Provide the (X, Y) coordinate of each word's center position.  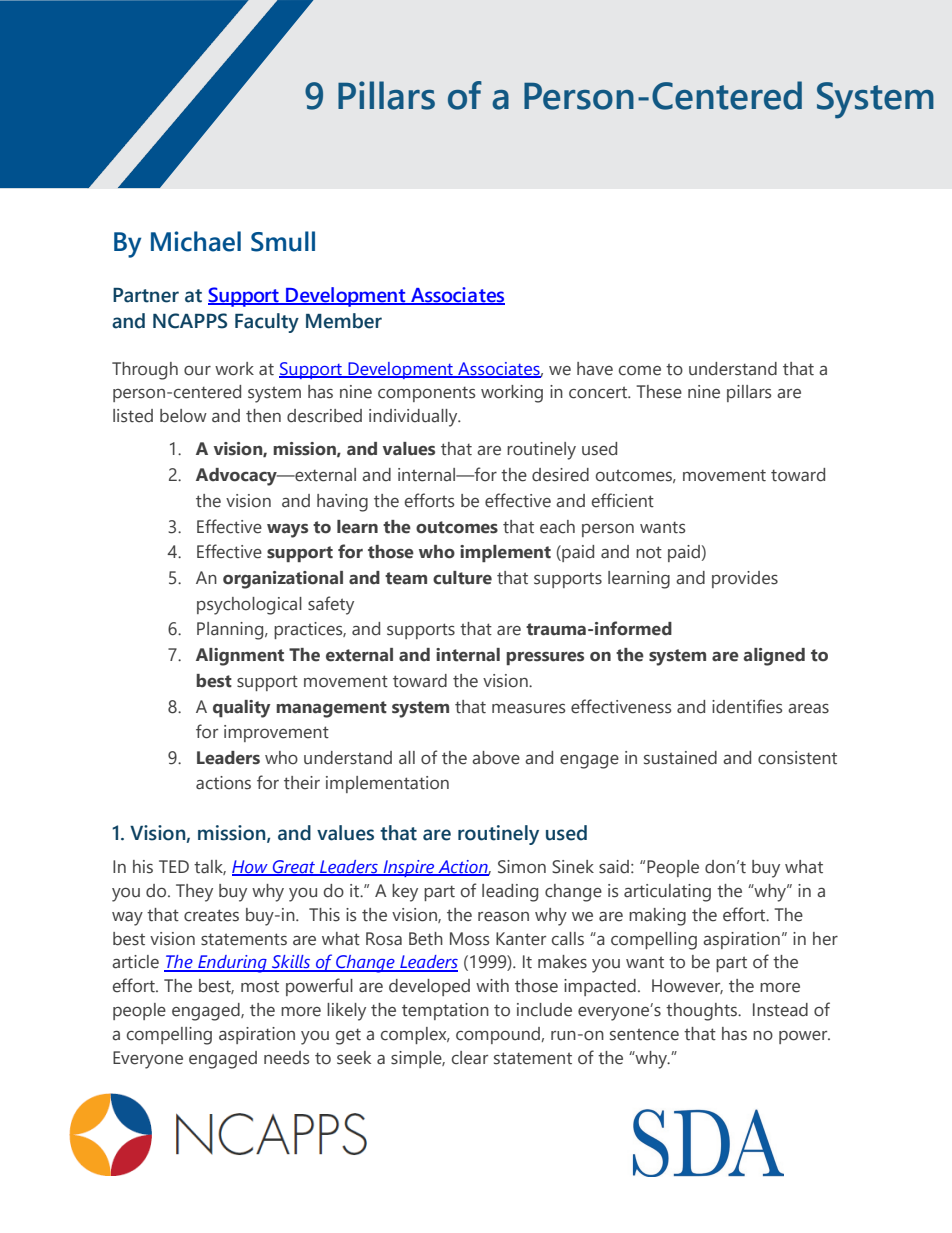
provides (745, 579)
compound (498, 1035)
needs (286, 1058)
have (595, 369)
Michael (196, 241)
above (496, 758)
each (557, 527)
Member (344, 321)
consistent (797, 758)
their (302, 783)
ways (287, 531)
